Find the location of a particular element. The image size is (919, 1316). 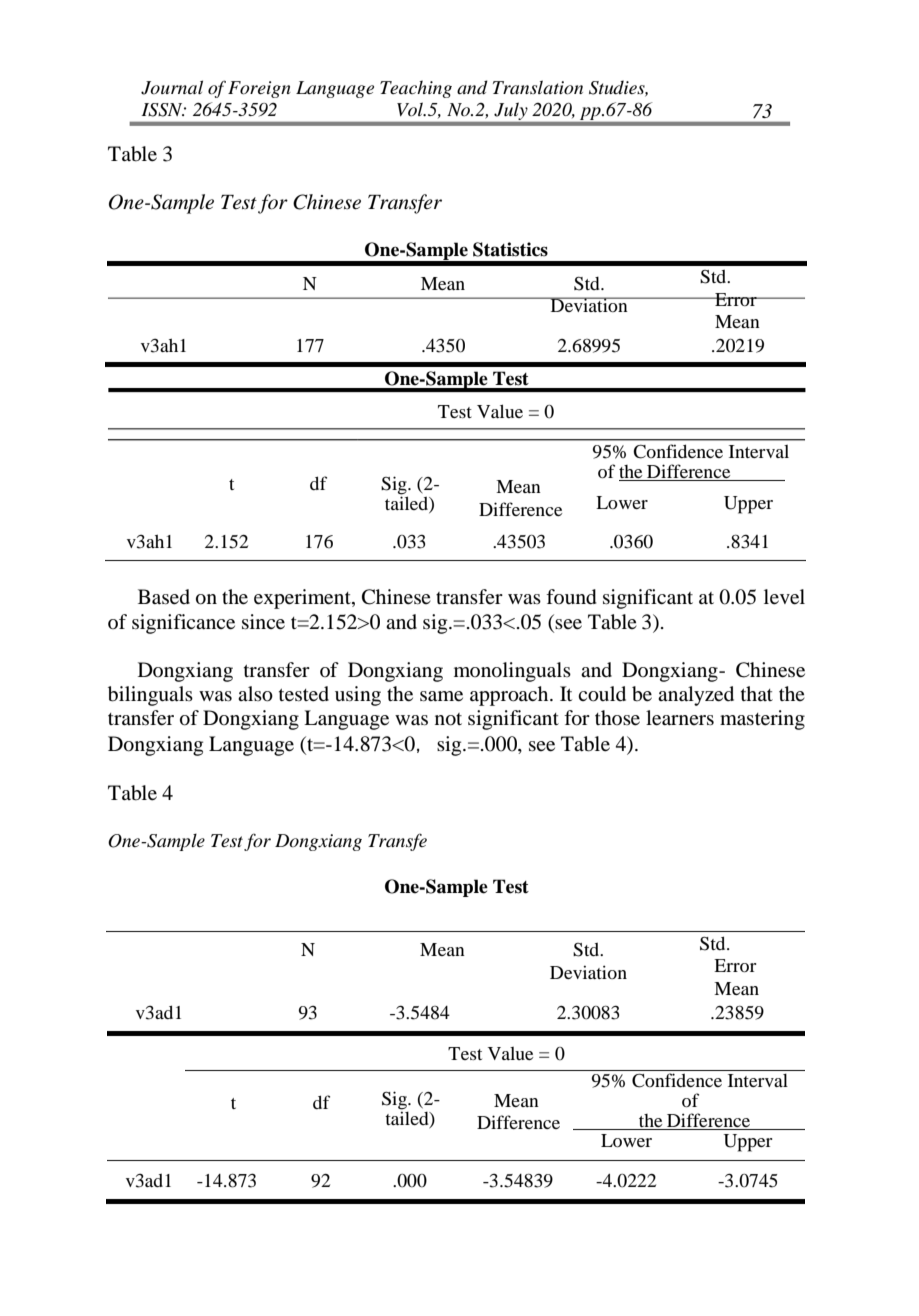

found is located at coordinates (571, 597).
